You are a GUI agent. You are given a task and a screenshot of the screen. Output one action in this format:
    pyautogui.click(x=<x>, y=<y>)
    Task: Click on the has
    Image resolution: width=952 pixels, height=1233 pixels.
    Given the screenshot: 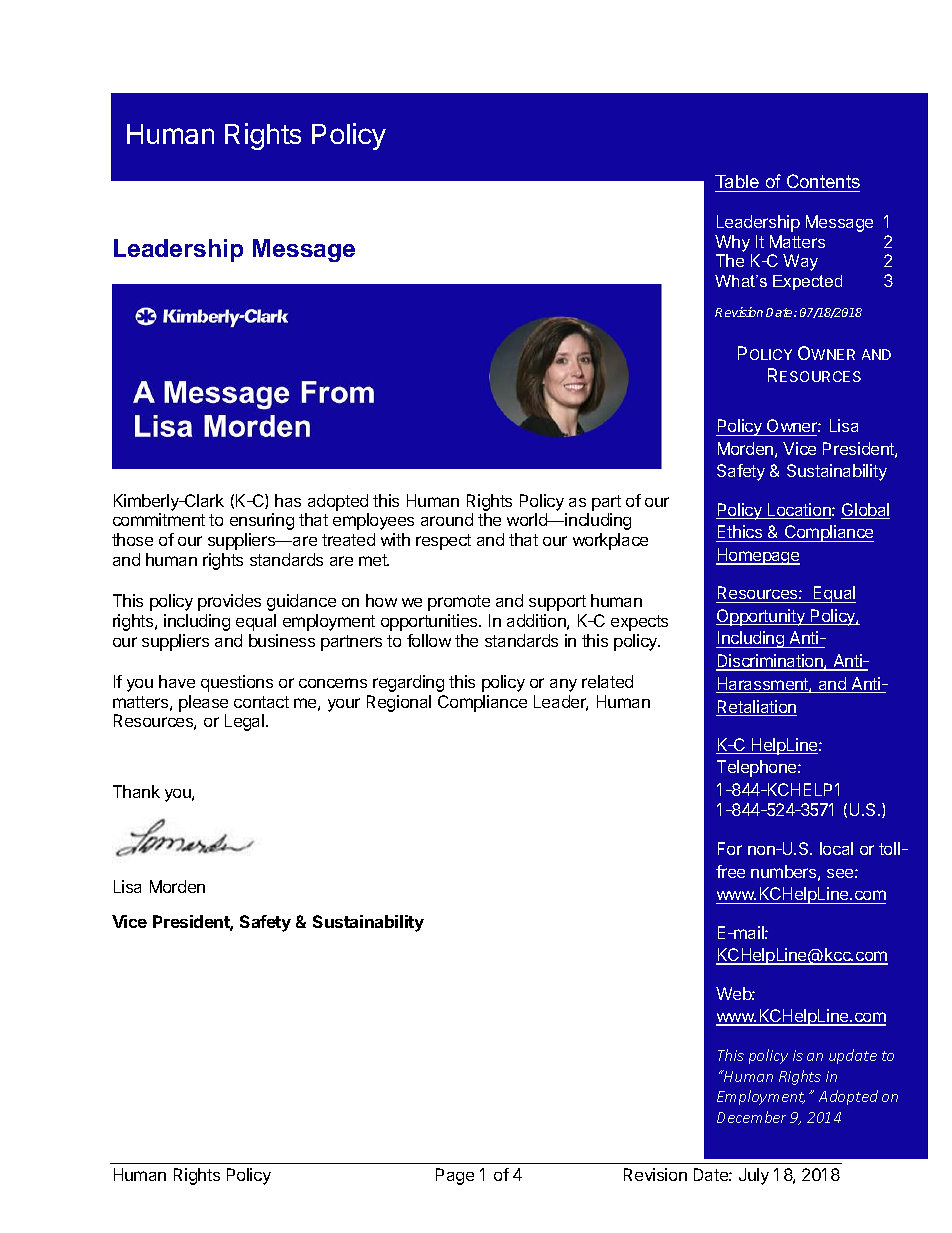 What is the action you would take?
    pyautogui.click(x=288, y=500)
